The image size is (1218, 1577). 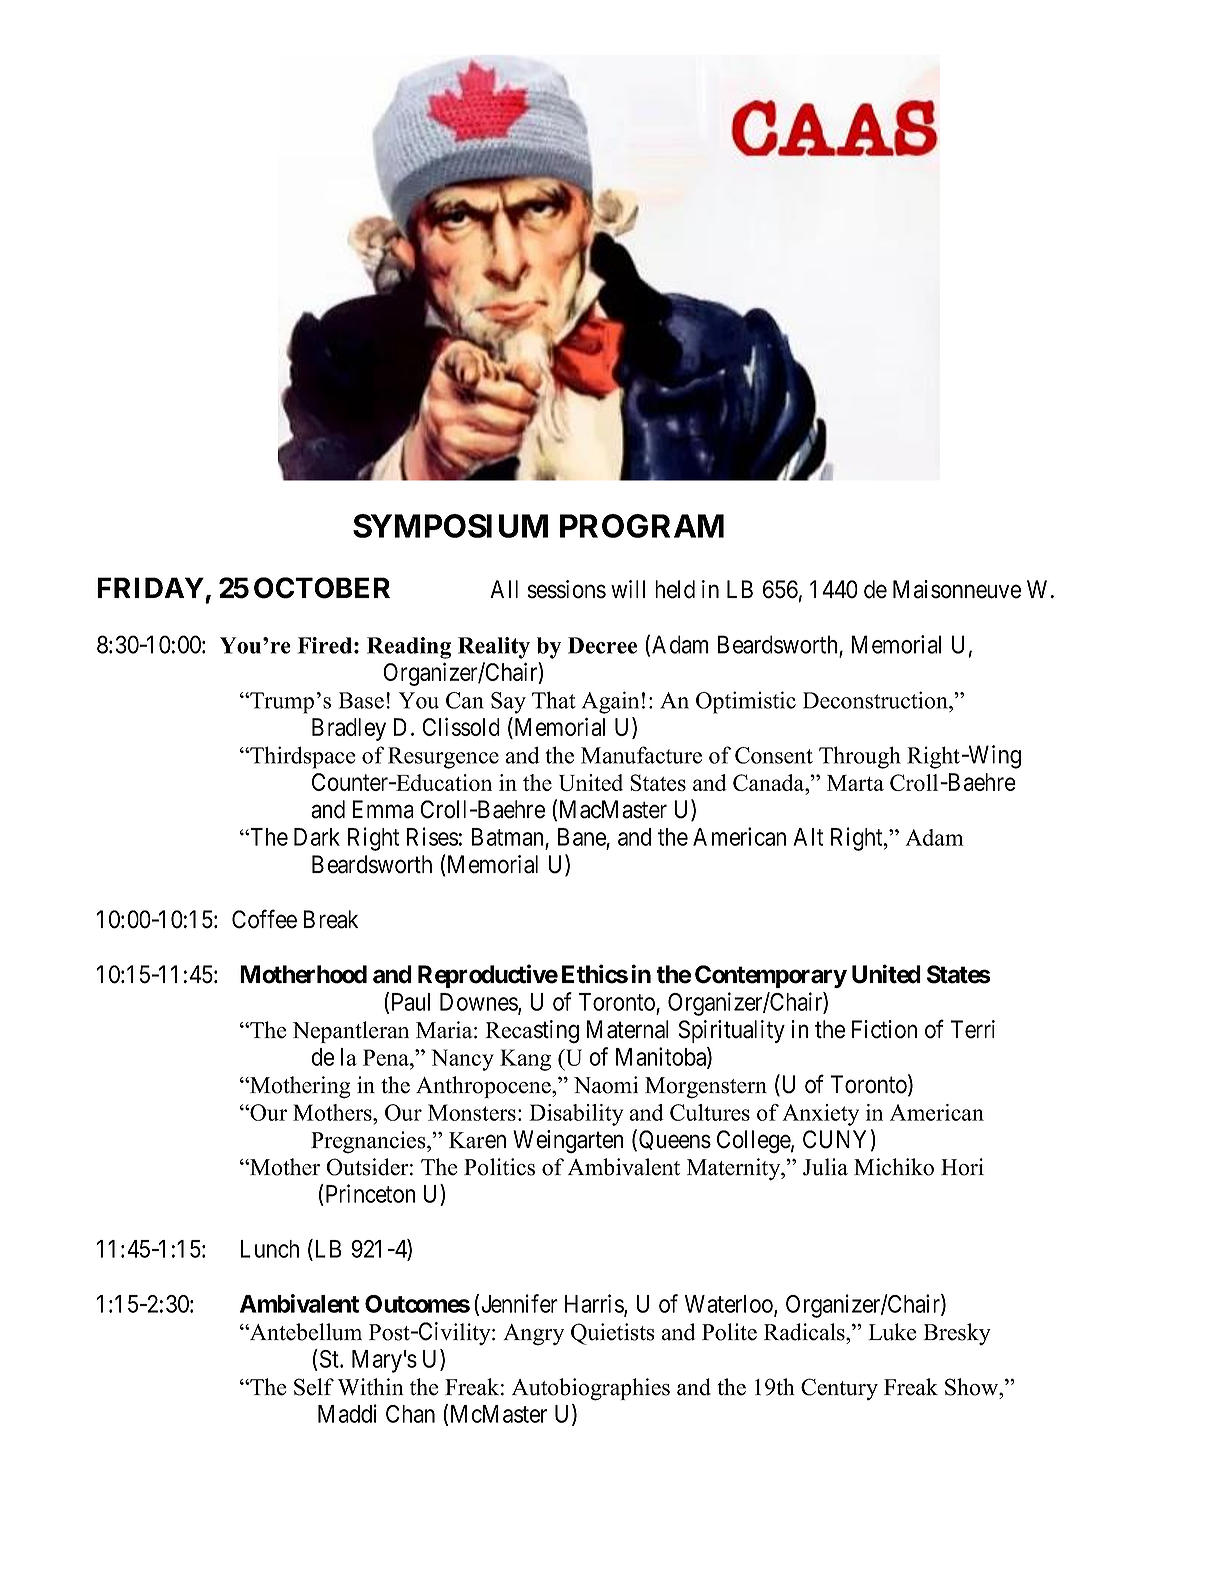 What do you see at coordinates (349, 729) in the screenshot?
I see `Bradley` at bounding box center [349, 729].
